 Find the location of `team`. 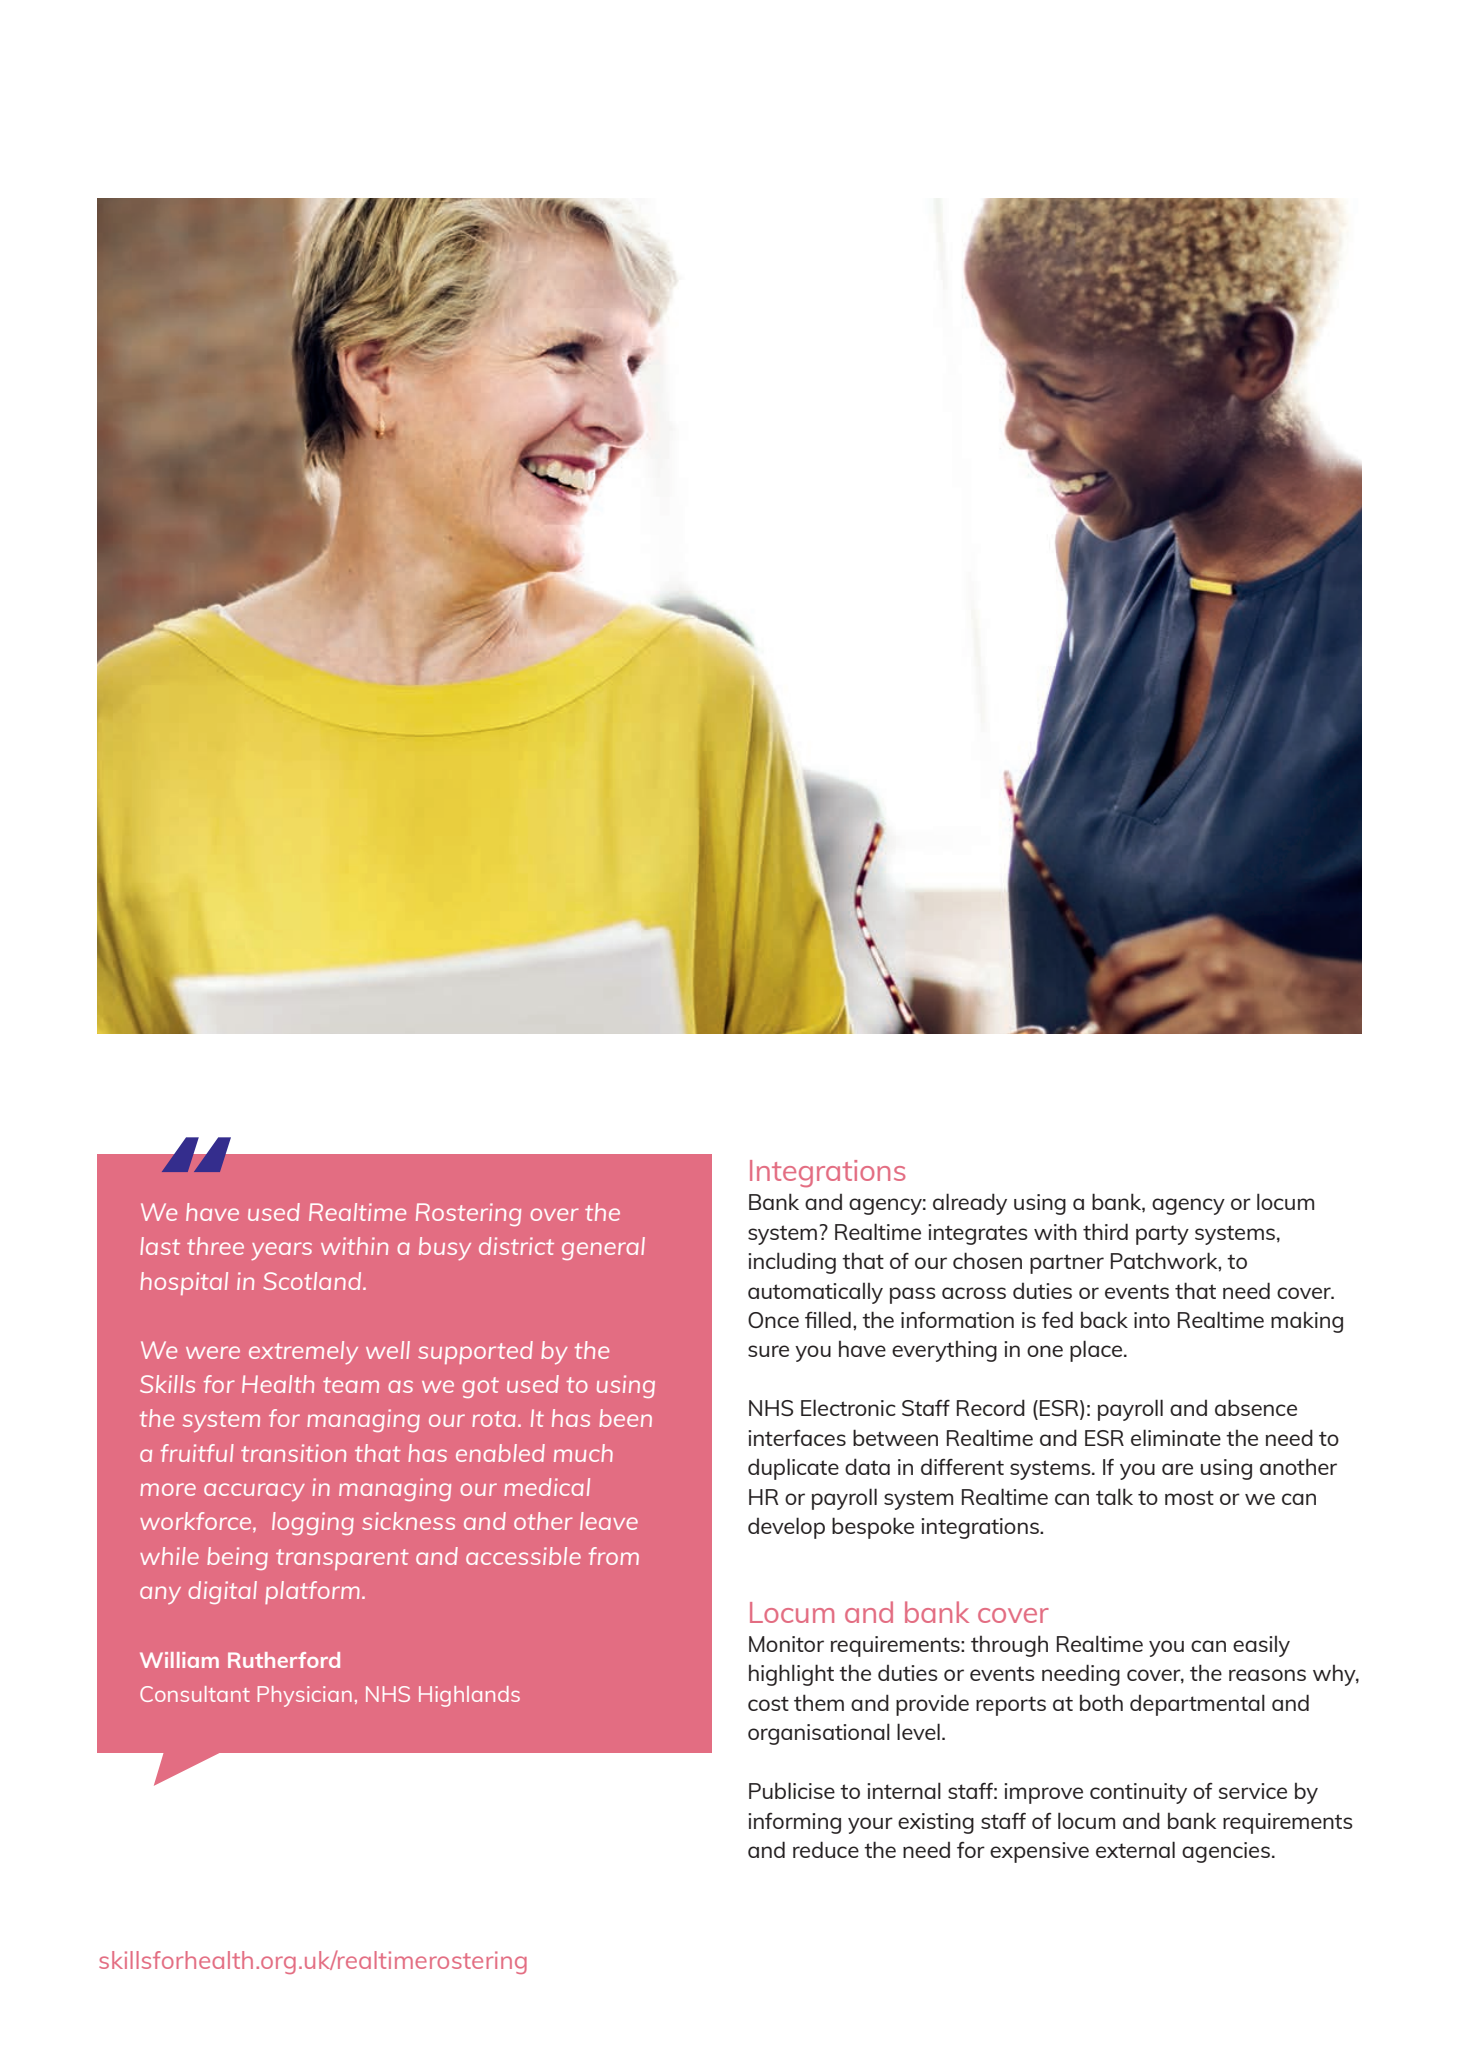

team is located at coordinates (351, 1385).
